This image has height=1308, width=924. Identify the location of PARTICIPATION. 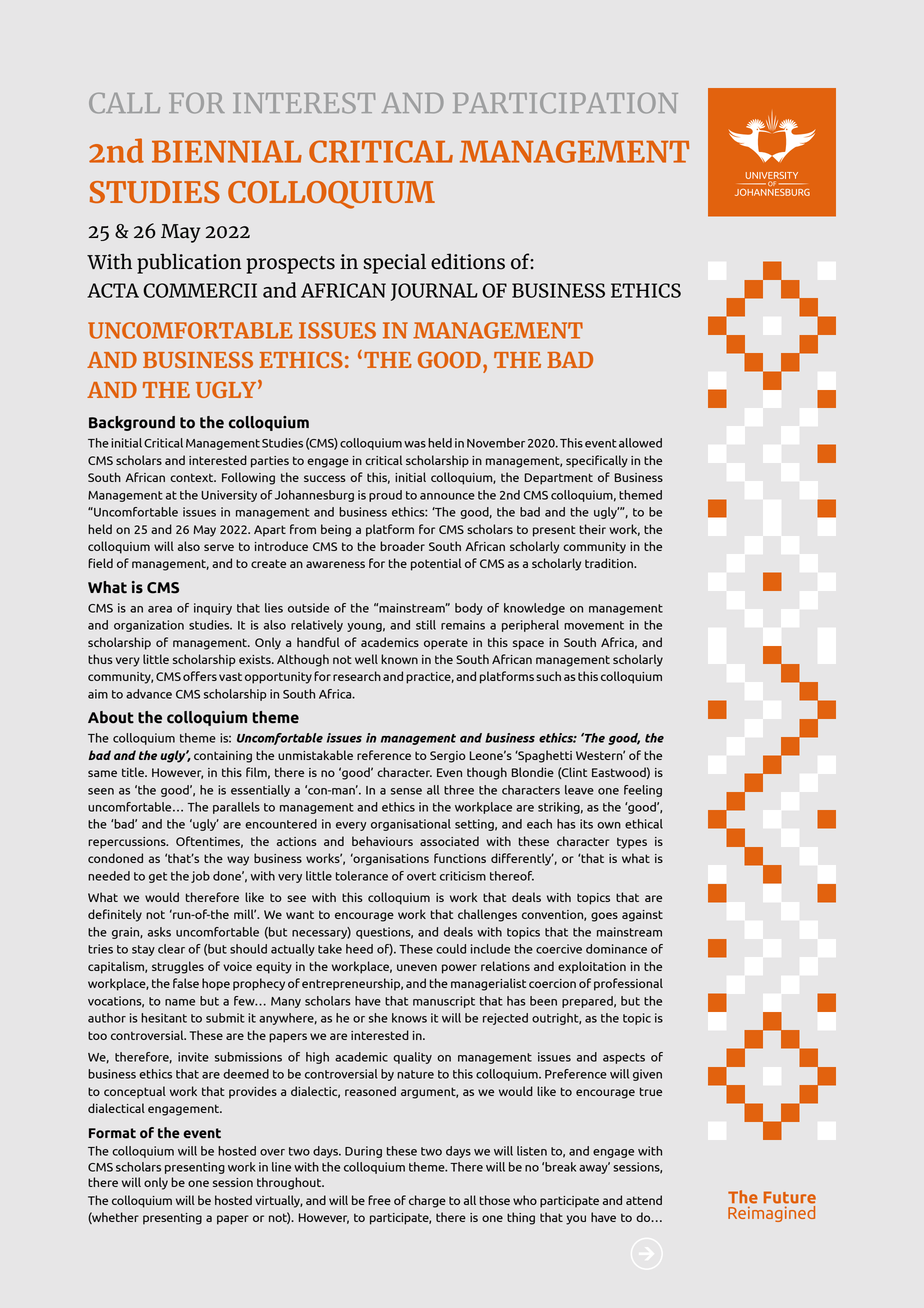
(565, 103).
